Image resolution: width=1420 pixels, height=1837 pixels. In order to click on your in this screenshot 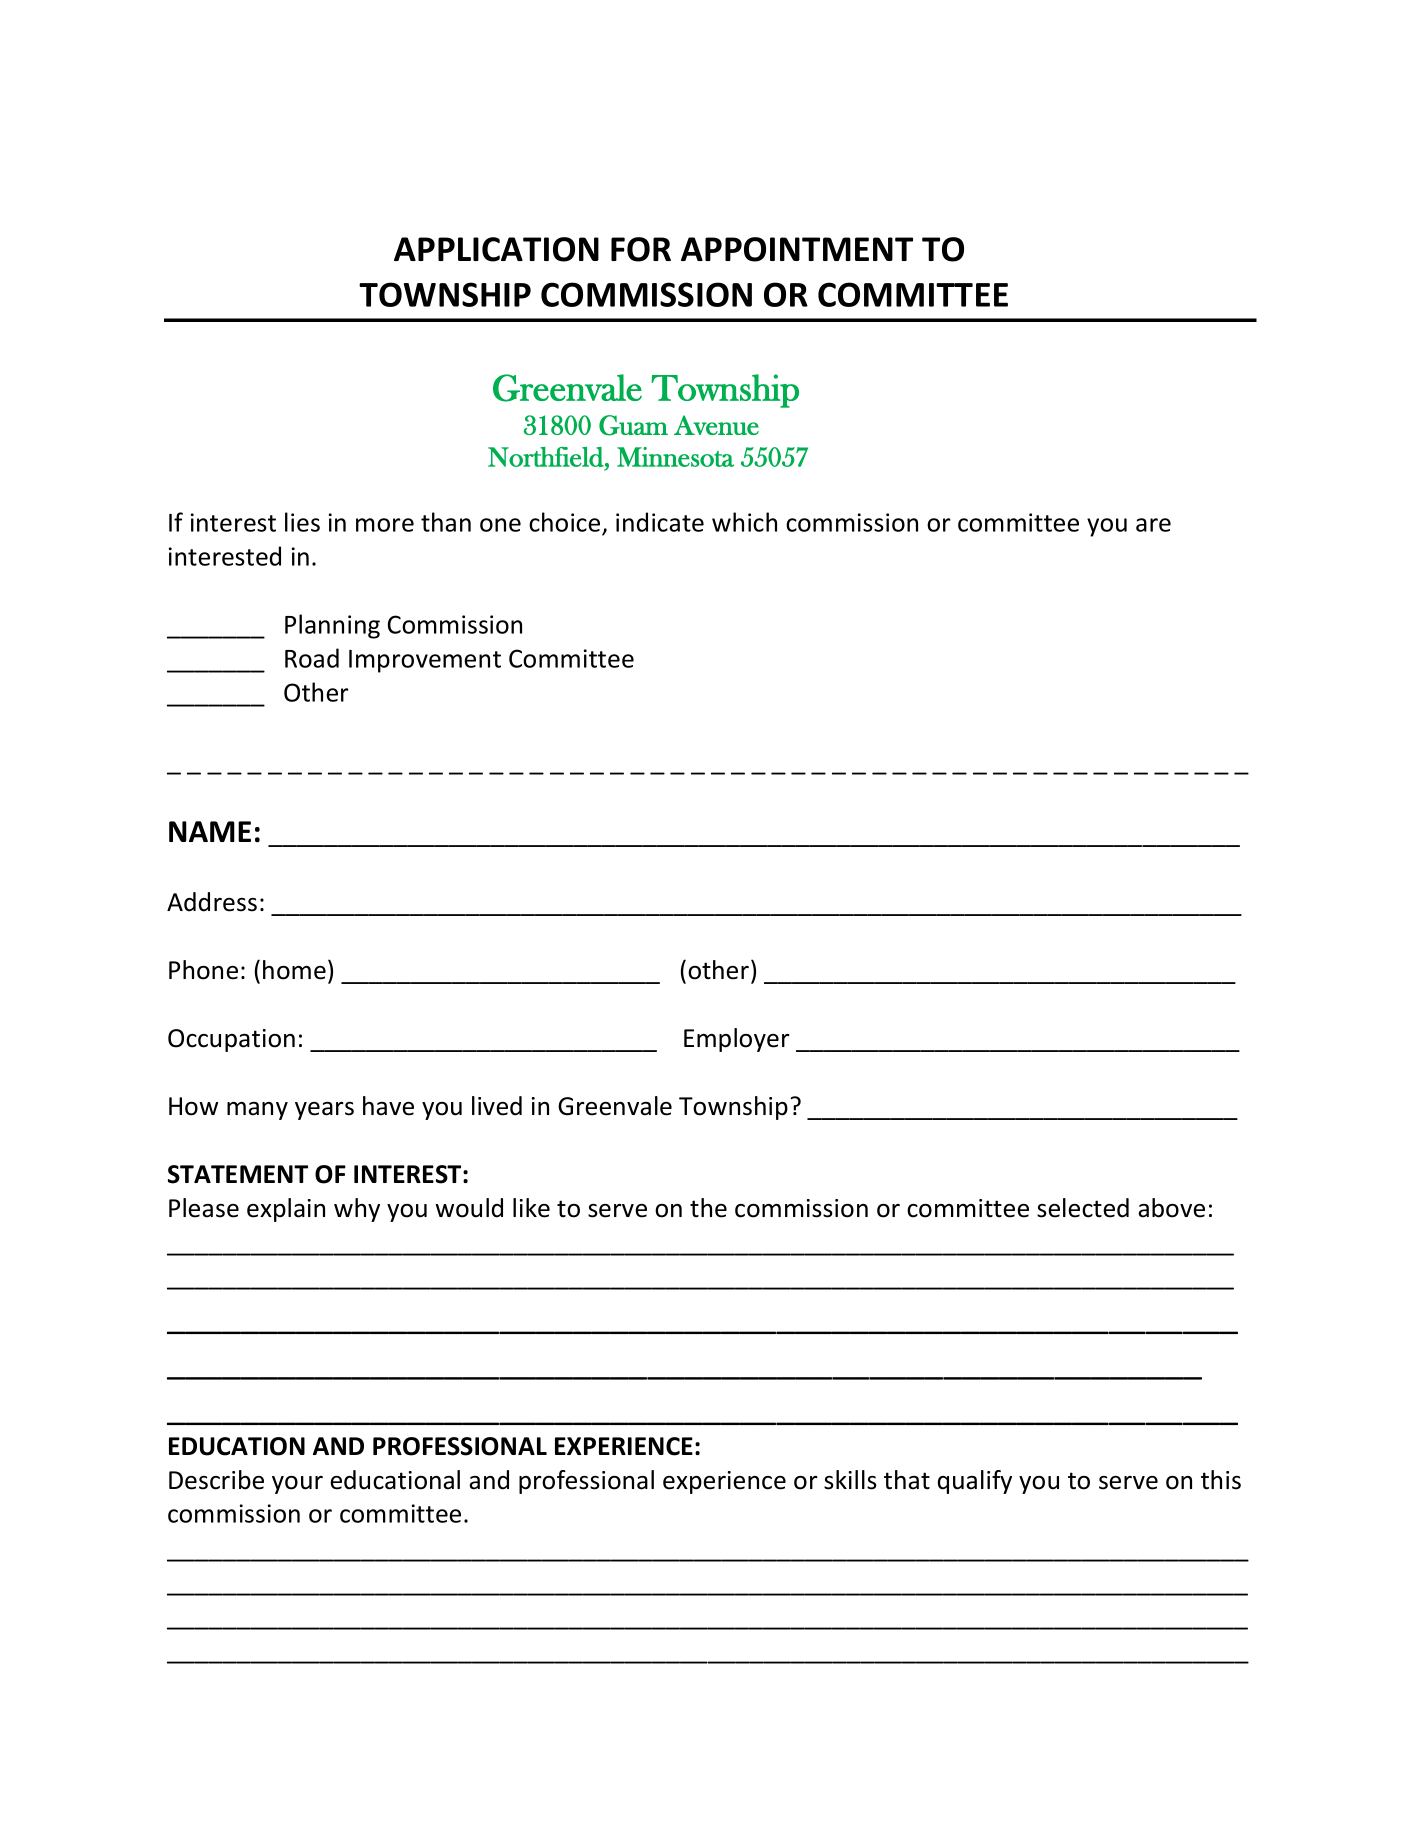, I will do `click(297, 1485)`.
